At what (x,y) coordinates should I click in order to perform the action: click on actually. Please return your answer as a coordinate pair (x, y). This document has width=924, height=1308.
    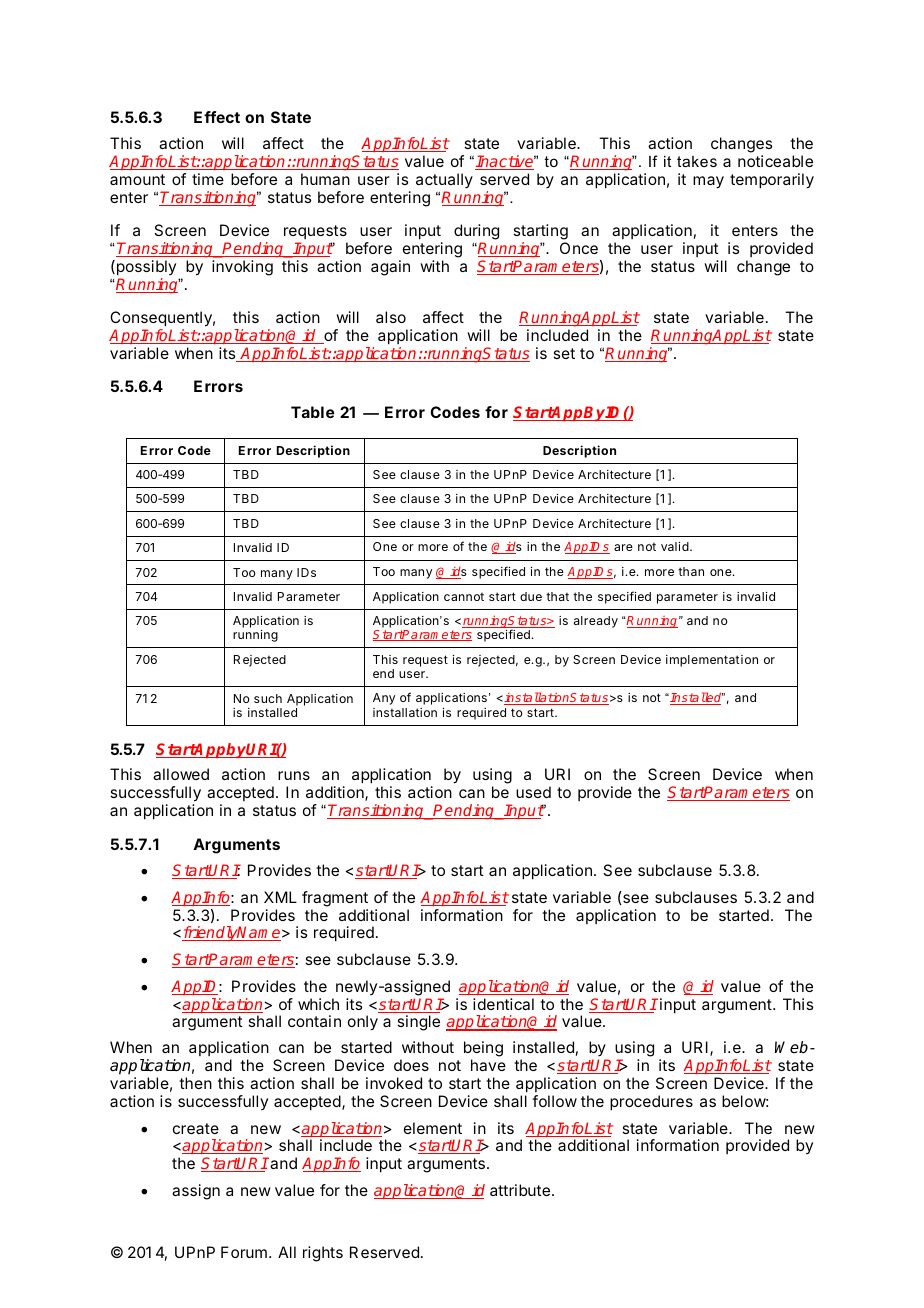
    Looking at the image, I should click on (444, 182).
